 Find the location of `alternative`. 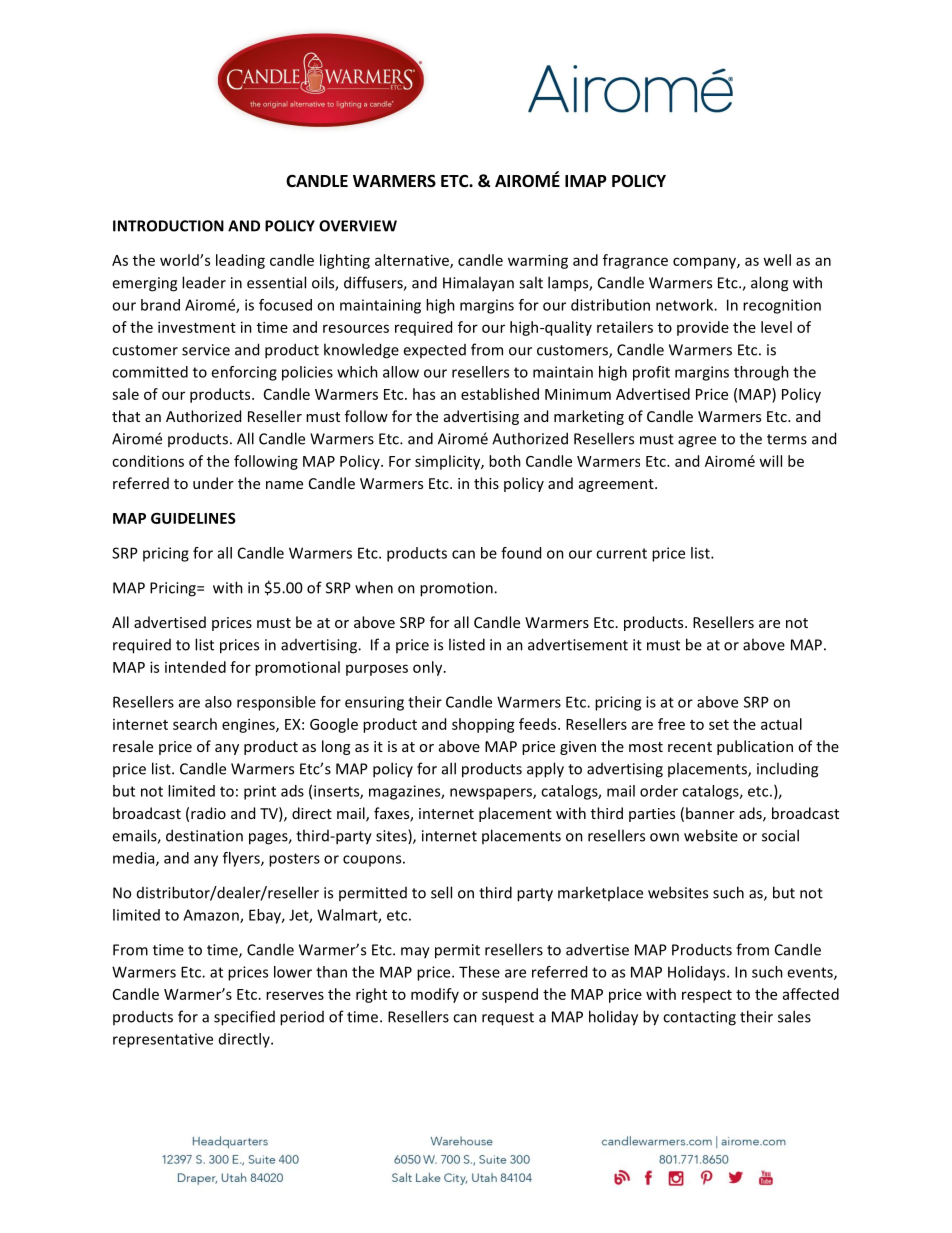

alternative is located at coordinates (413, 261).
